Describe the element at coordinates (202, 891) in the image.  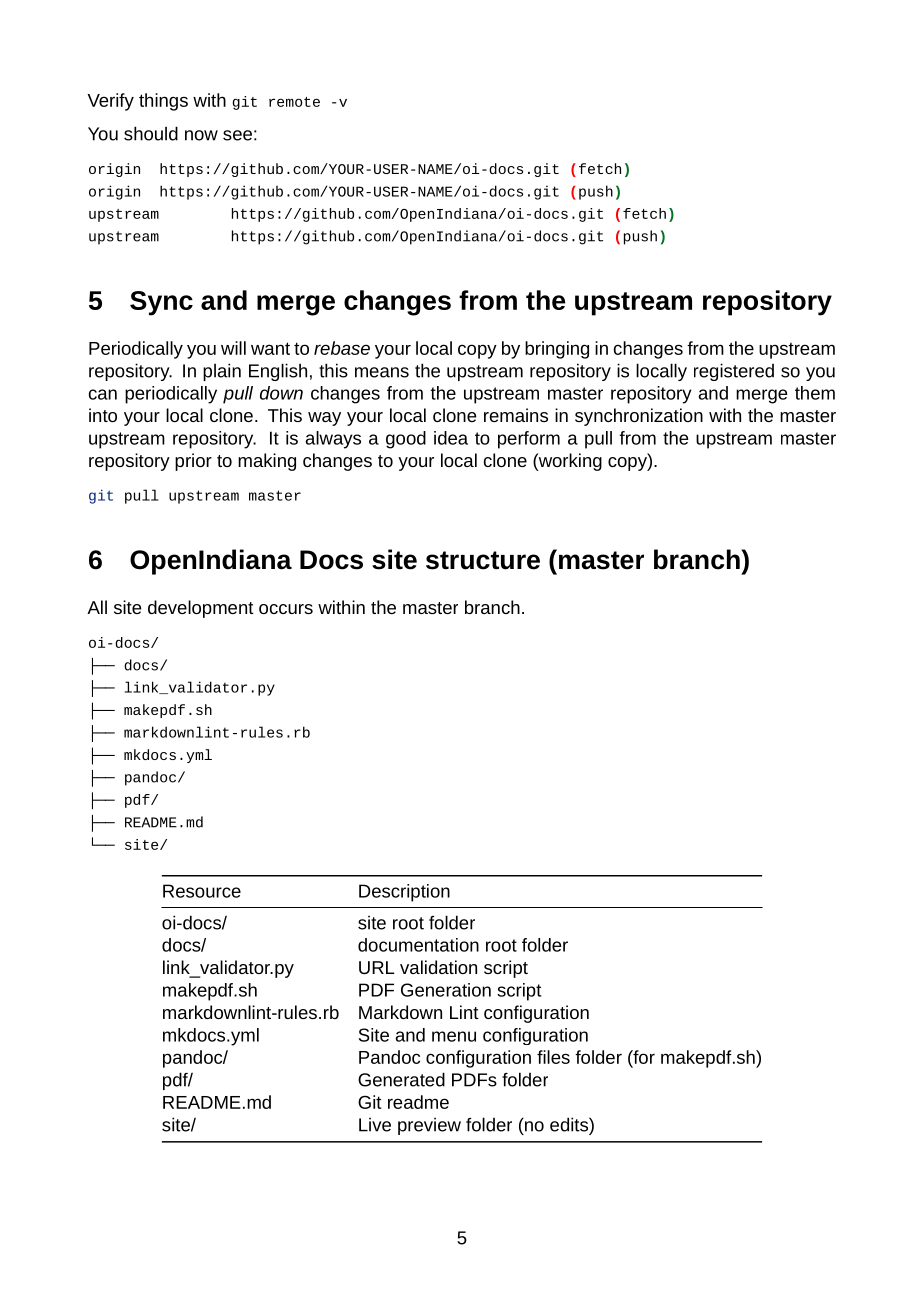
I see `Resource` at that location.
